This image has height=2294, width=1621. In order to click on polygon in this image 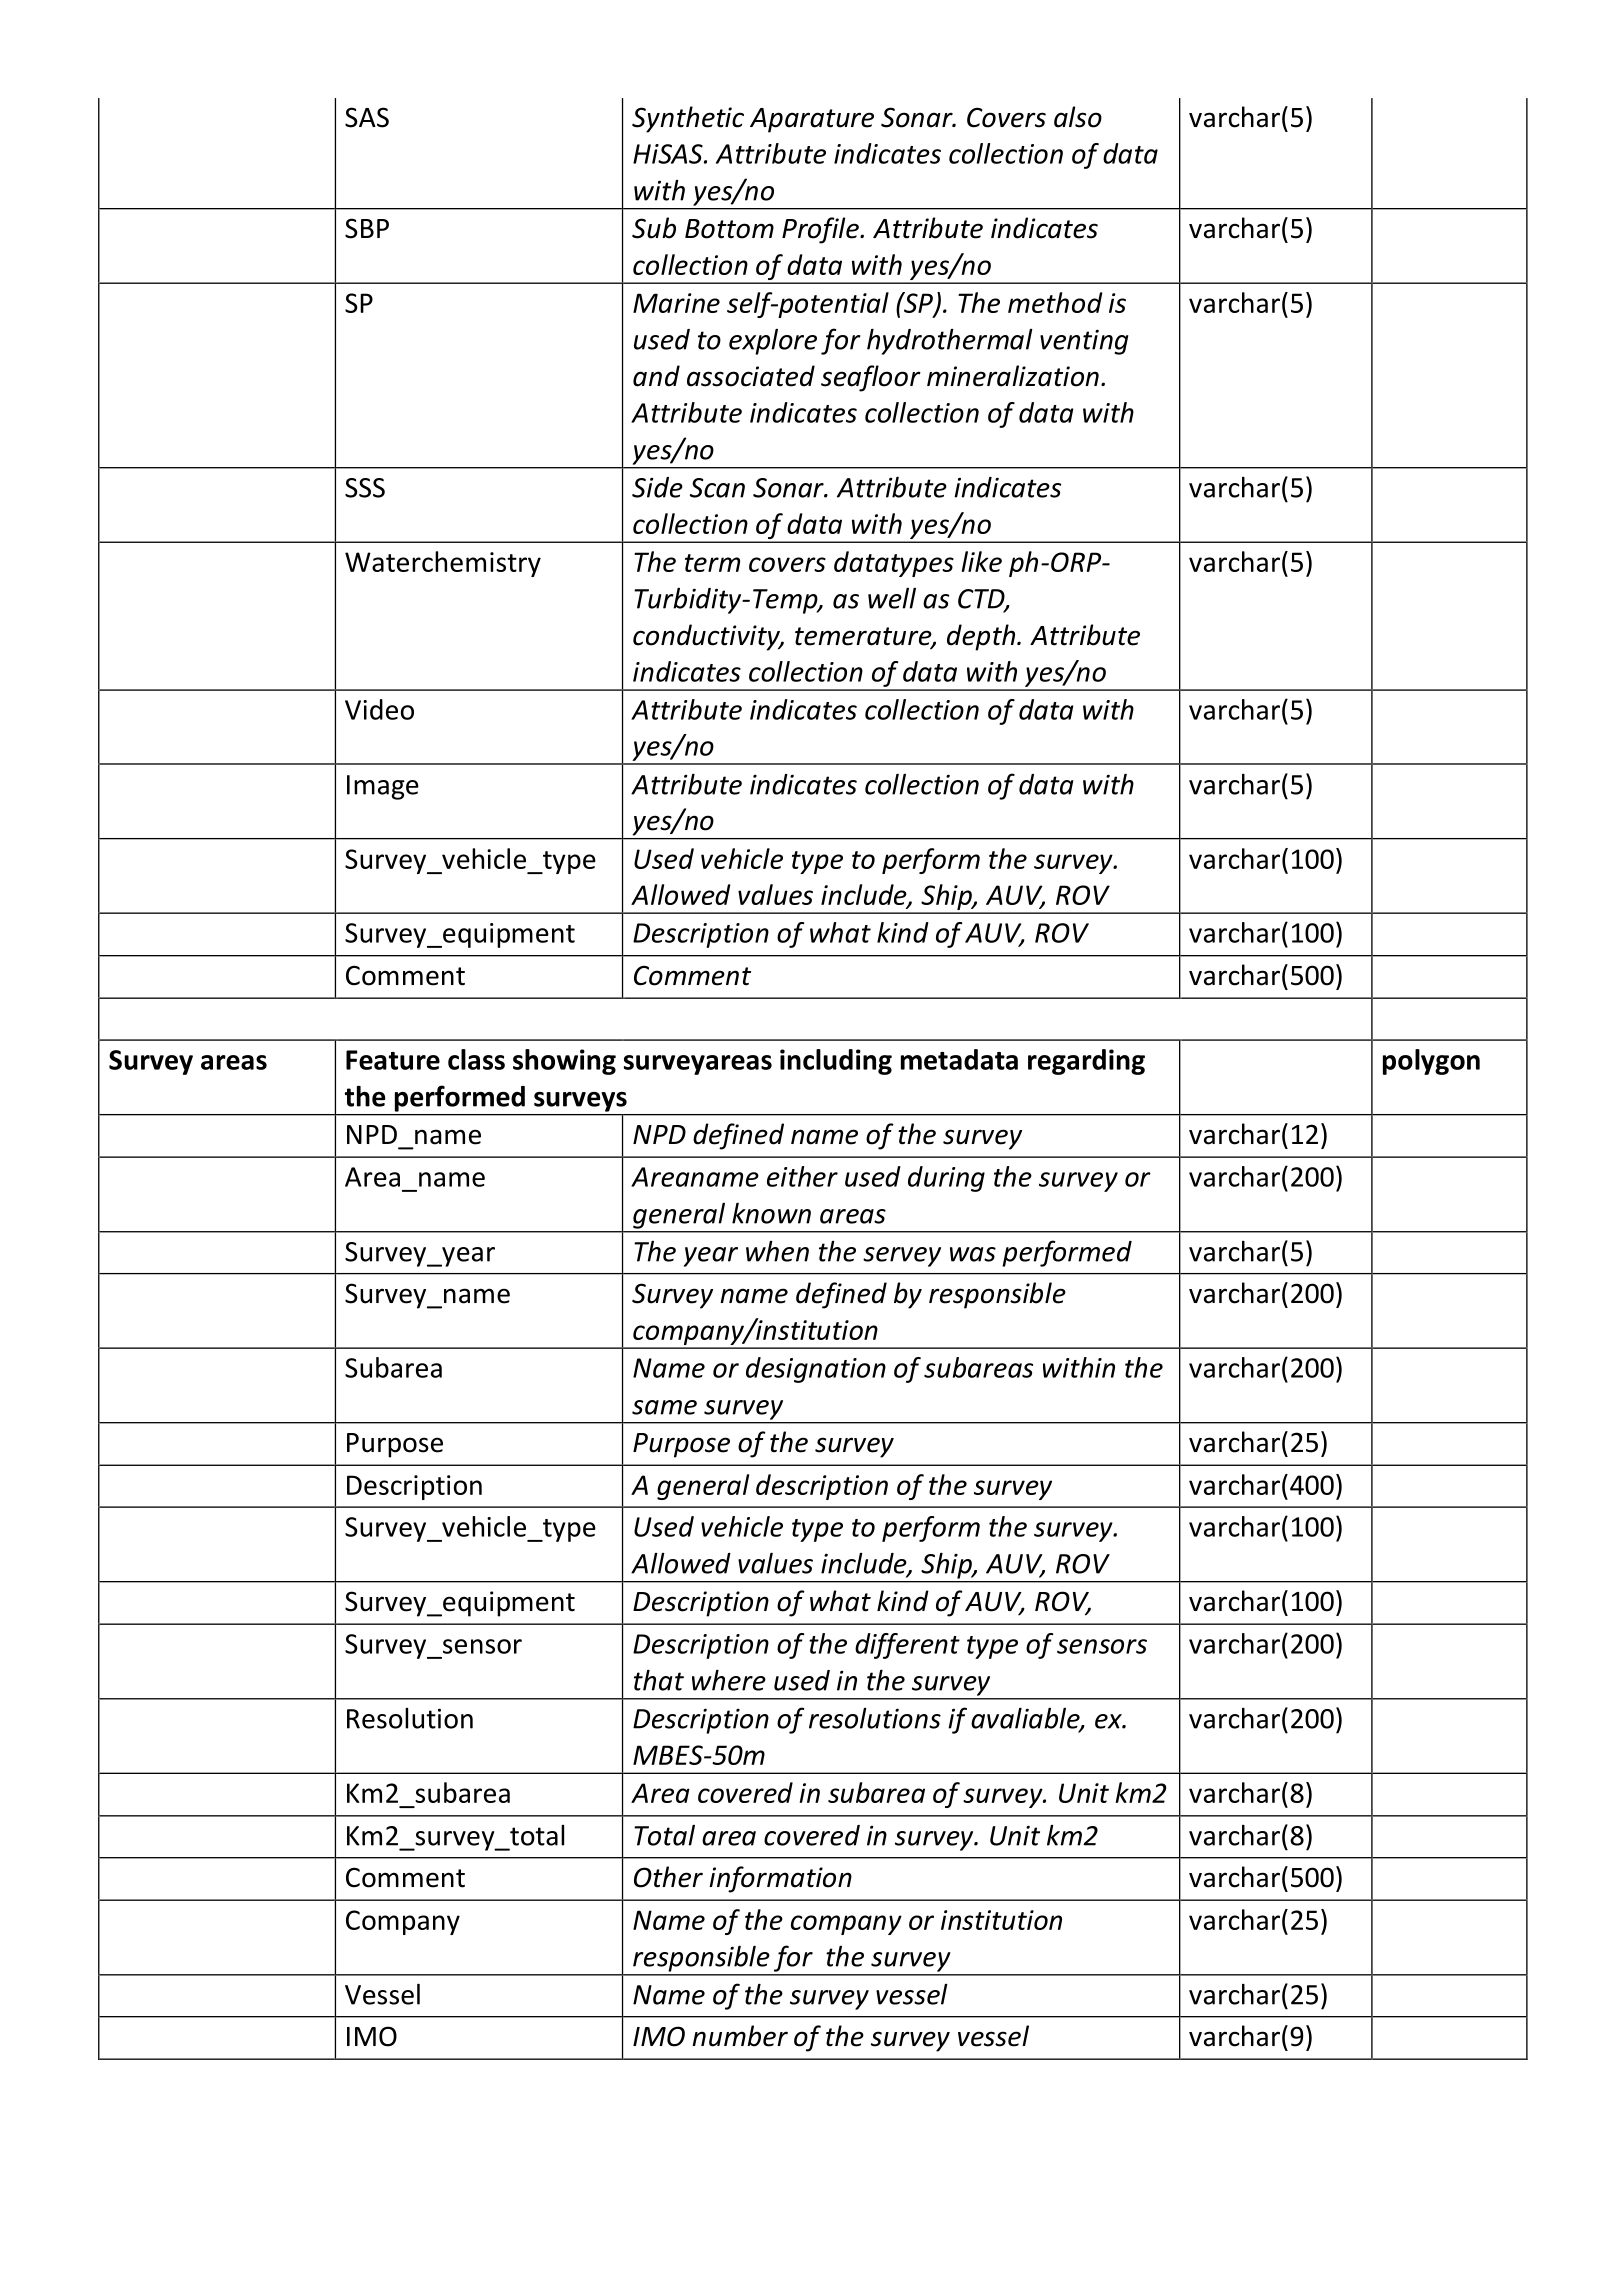, I will do `click(1431, 1062)`.
